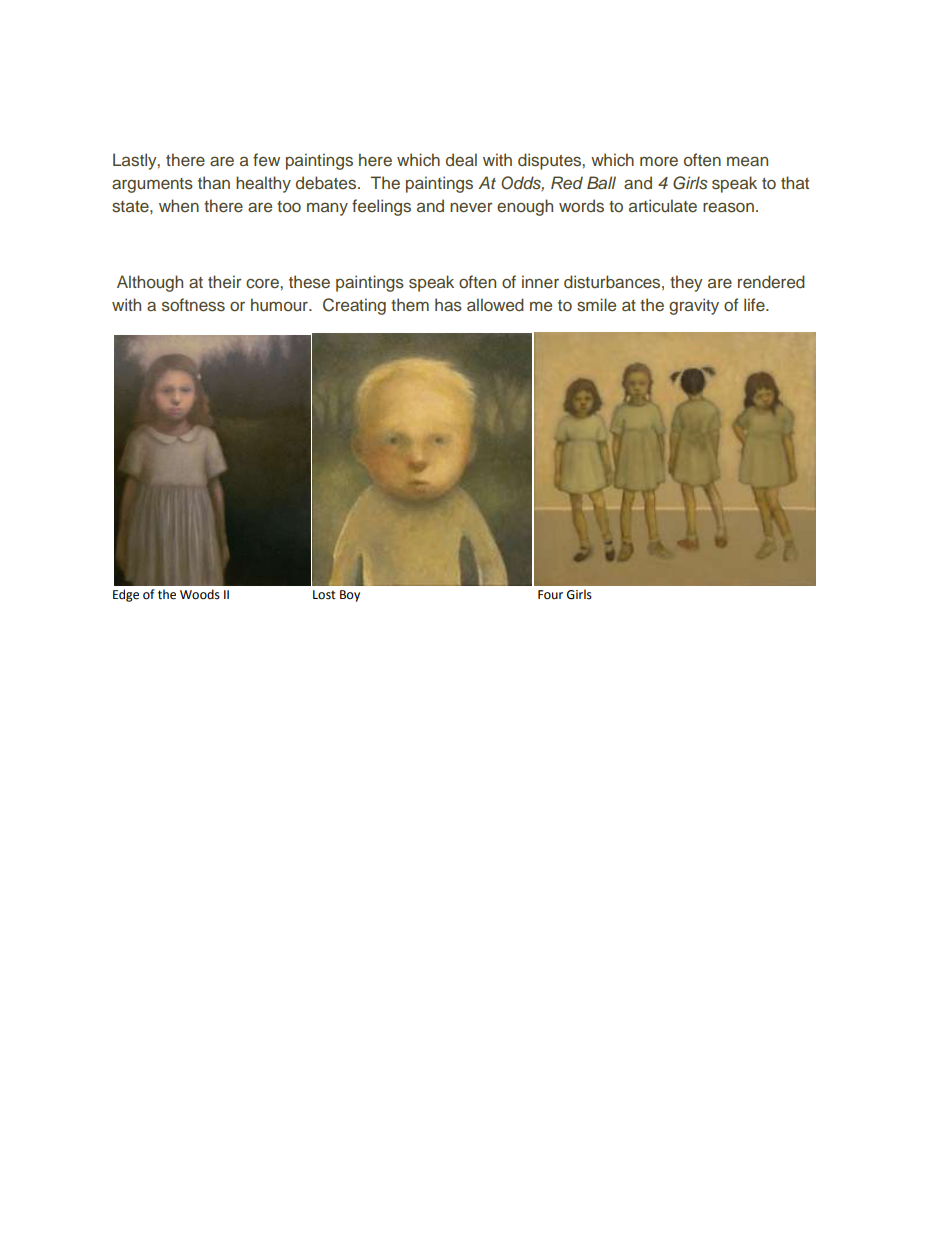 The width and height of the image is (952, 1233). Describe the element at coordinates (200, 594) in the image. I see `Woods` at that location.
